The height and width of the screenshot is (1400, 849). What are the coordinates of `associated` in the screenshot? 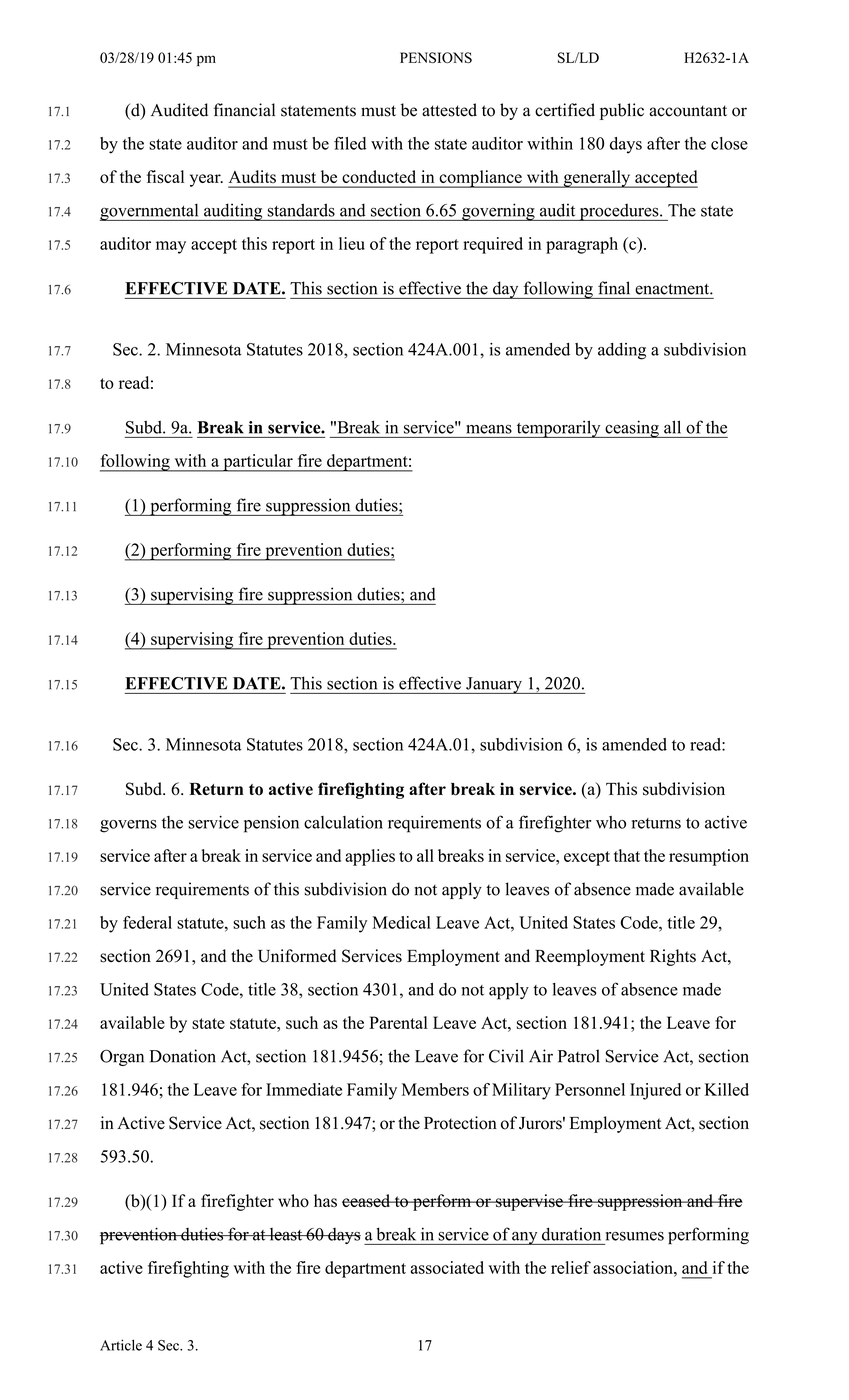 It's located at (447, 1267).
